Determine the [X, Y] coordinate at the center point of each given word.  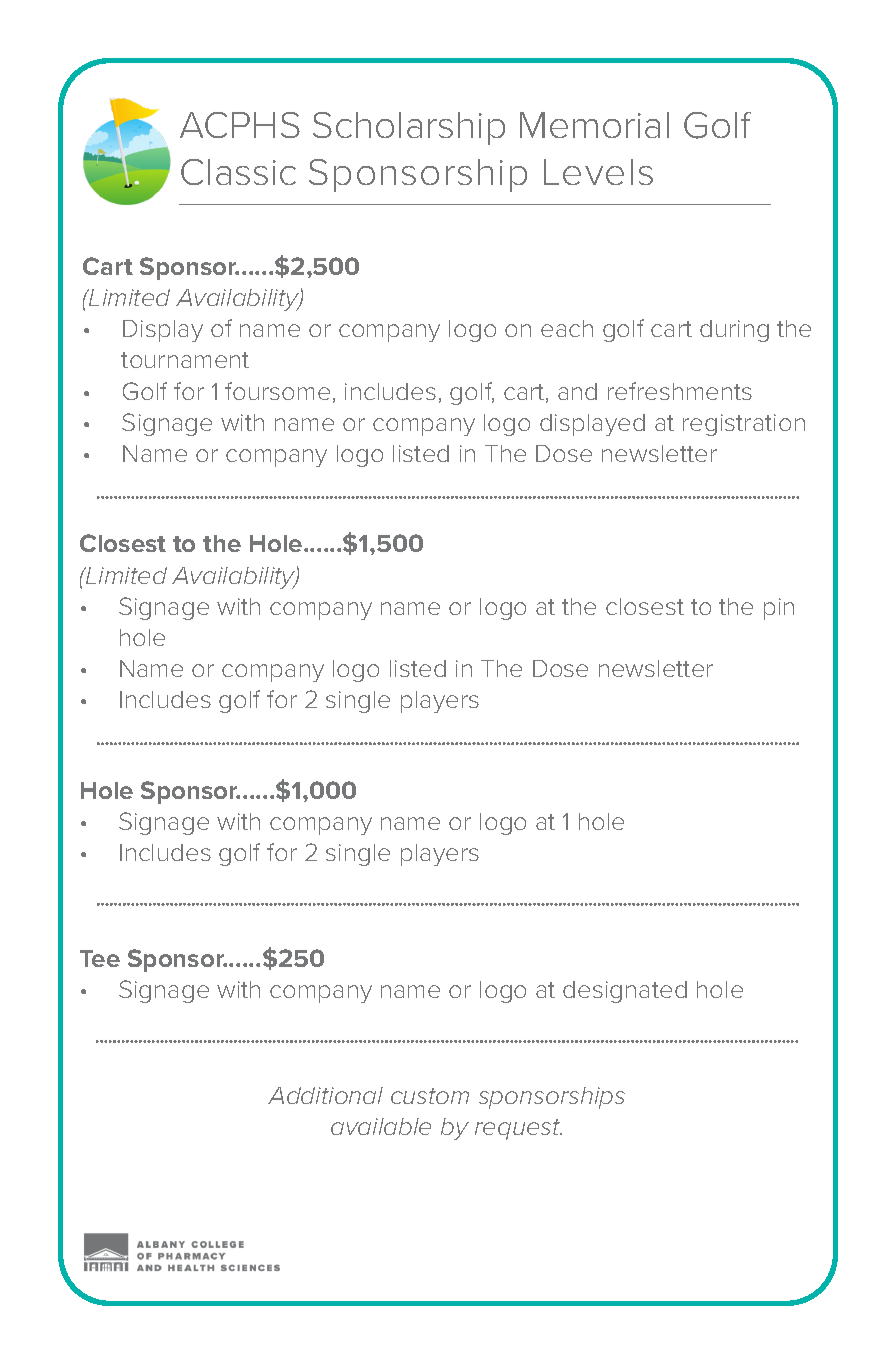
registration [744, 425]
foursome [277, 391]
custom [430, 1096]
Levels [598, 172]
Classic [238, 172]
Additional [325, 1095]
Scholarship [409, 128]
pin [779, 609]
